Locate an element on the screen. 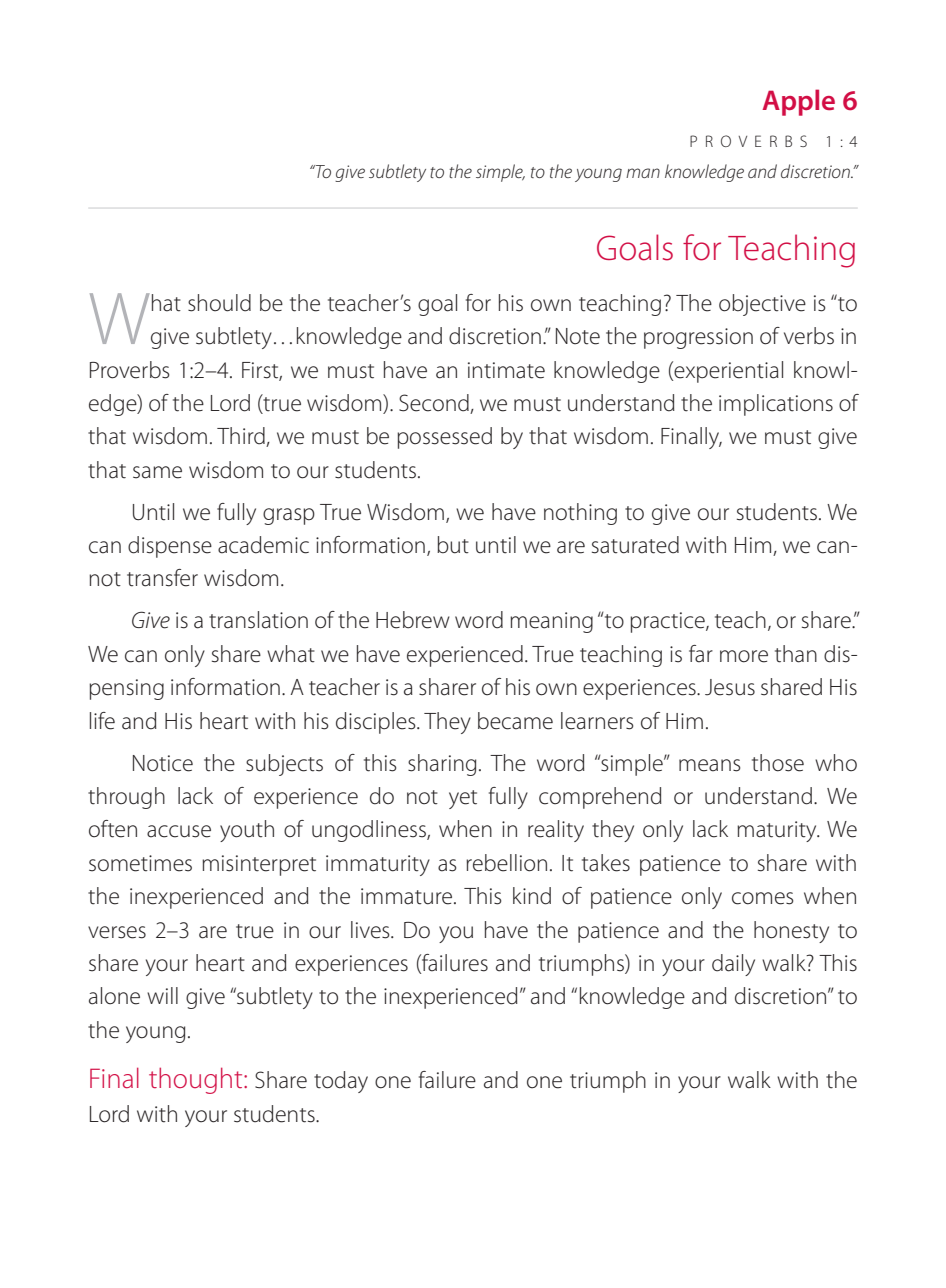 The width and height of the screenshot is (946, 1288). today is located at coordinates (341, 1082).
